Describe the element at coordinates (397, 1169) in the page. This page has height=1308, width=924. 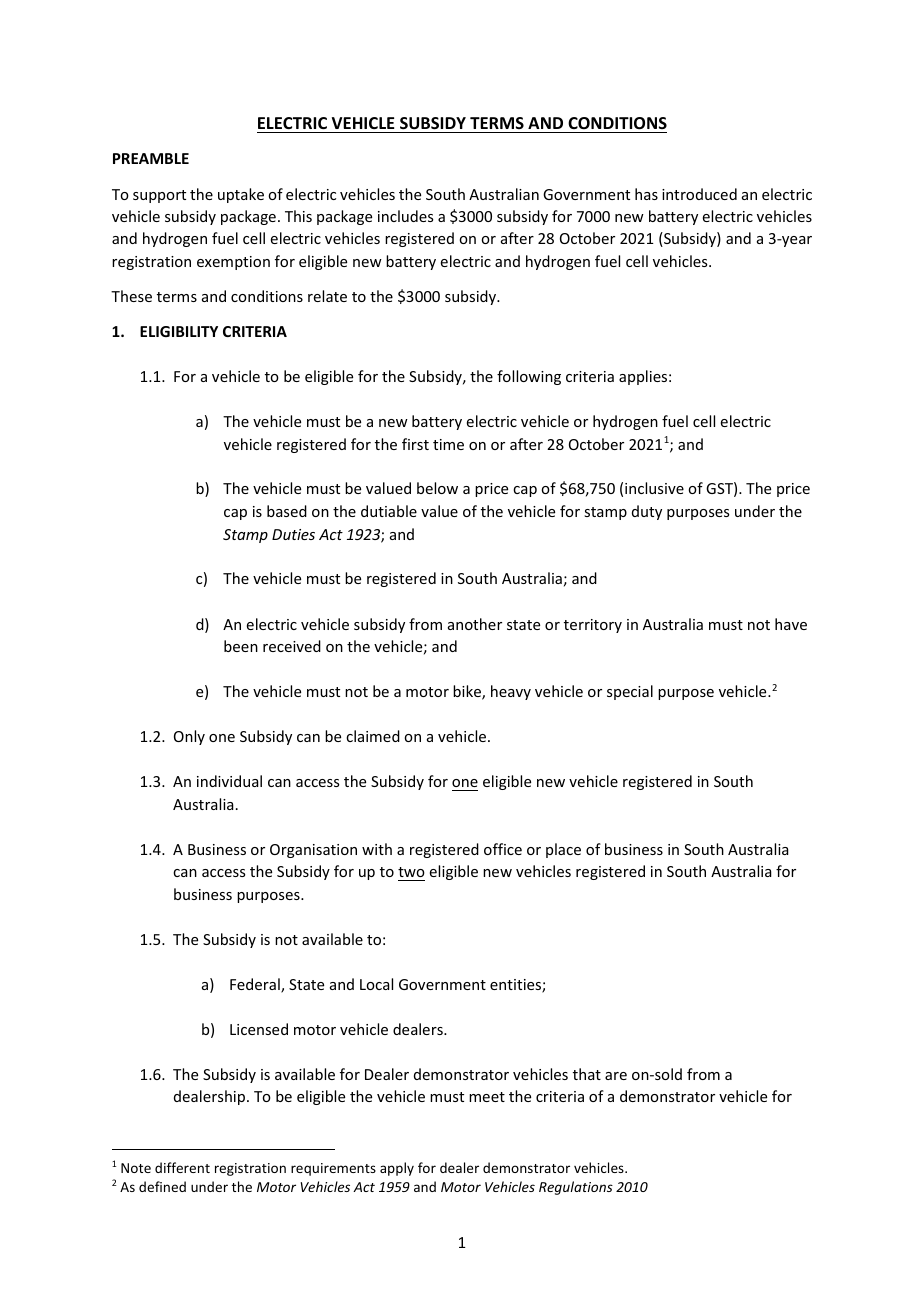
I see `apply` at that location.
